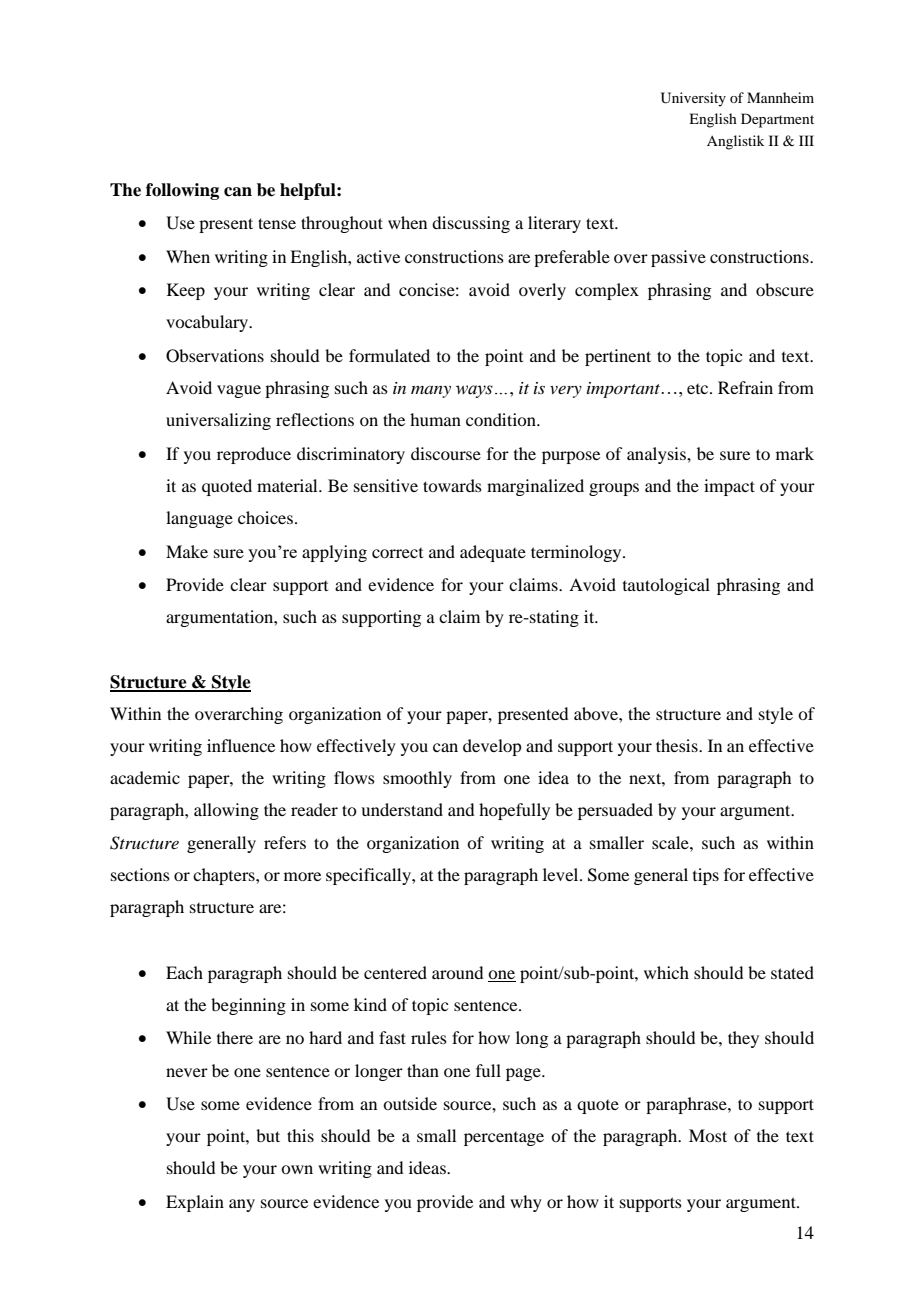 The image size is (924, 1309). I want to click on tautological, so click(666, 586).
